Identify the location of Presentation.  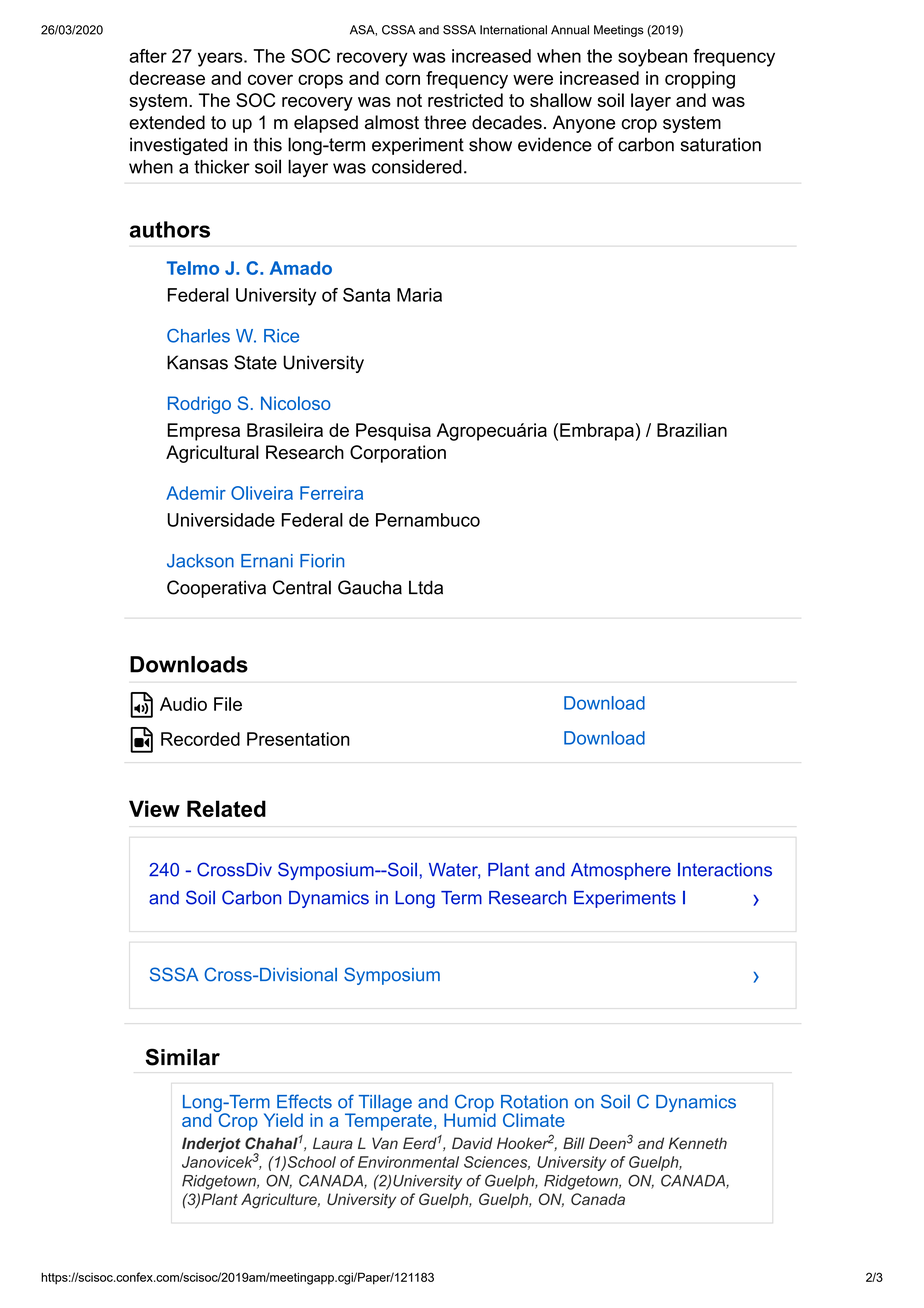
(298, 739).
